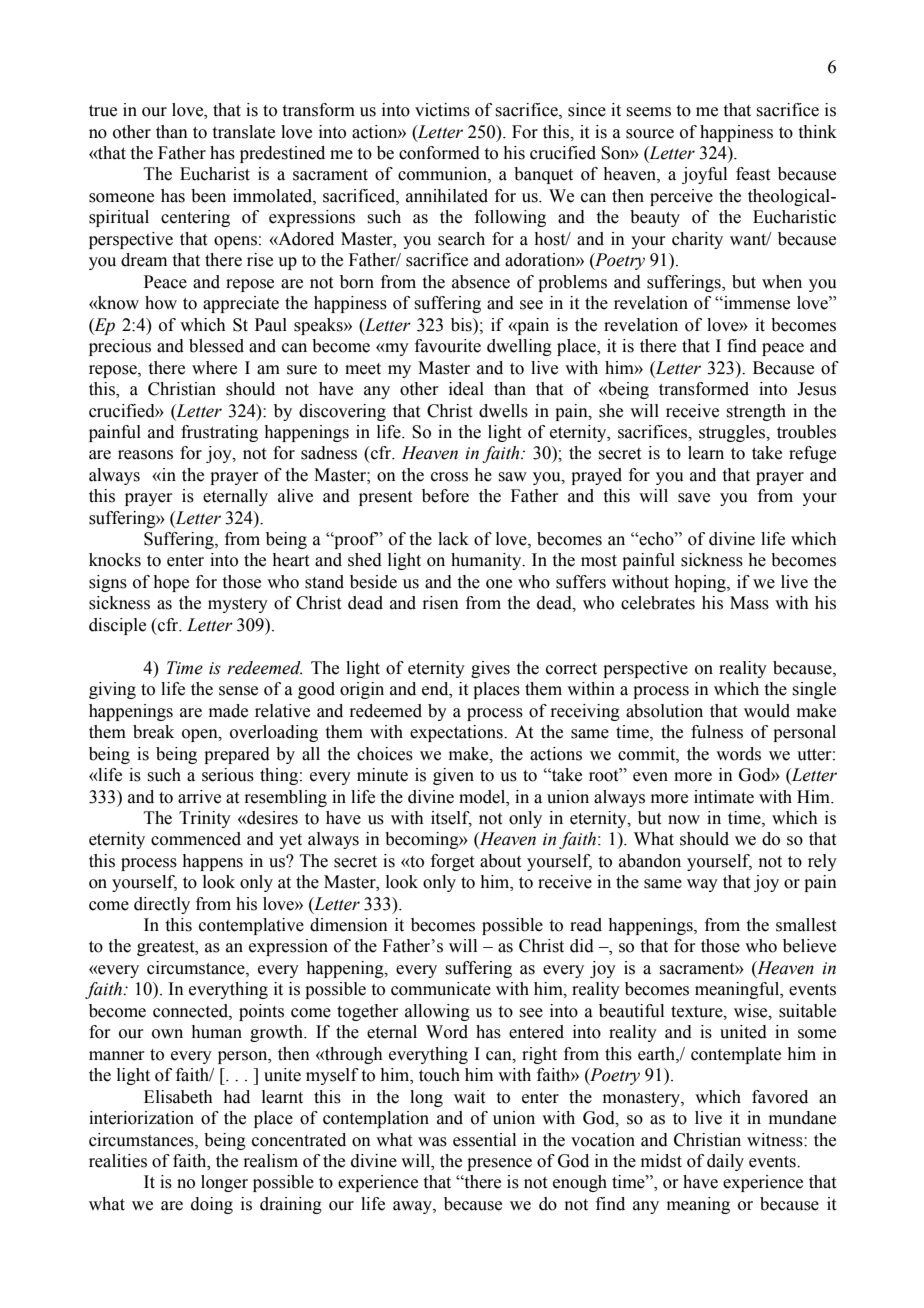 The image size is (924, 1308). What do you see at coordinates (244, 132) in the screenshot?
I see `translate` at bounding box center [244, 132].
